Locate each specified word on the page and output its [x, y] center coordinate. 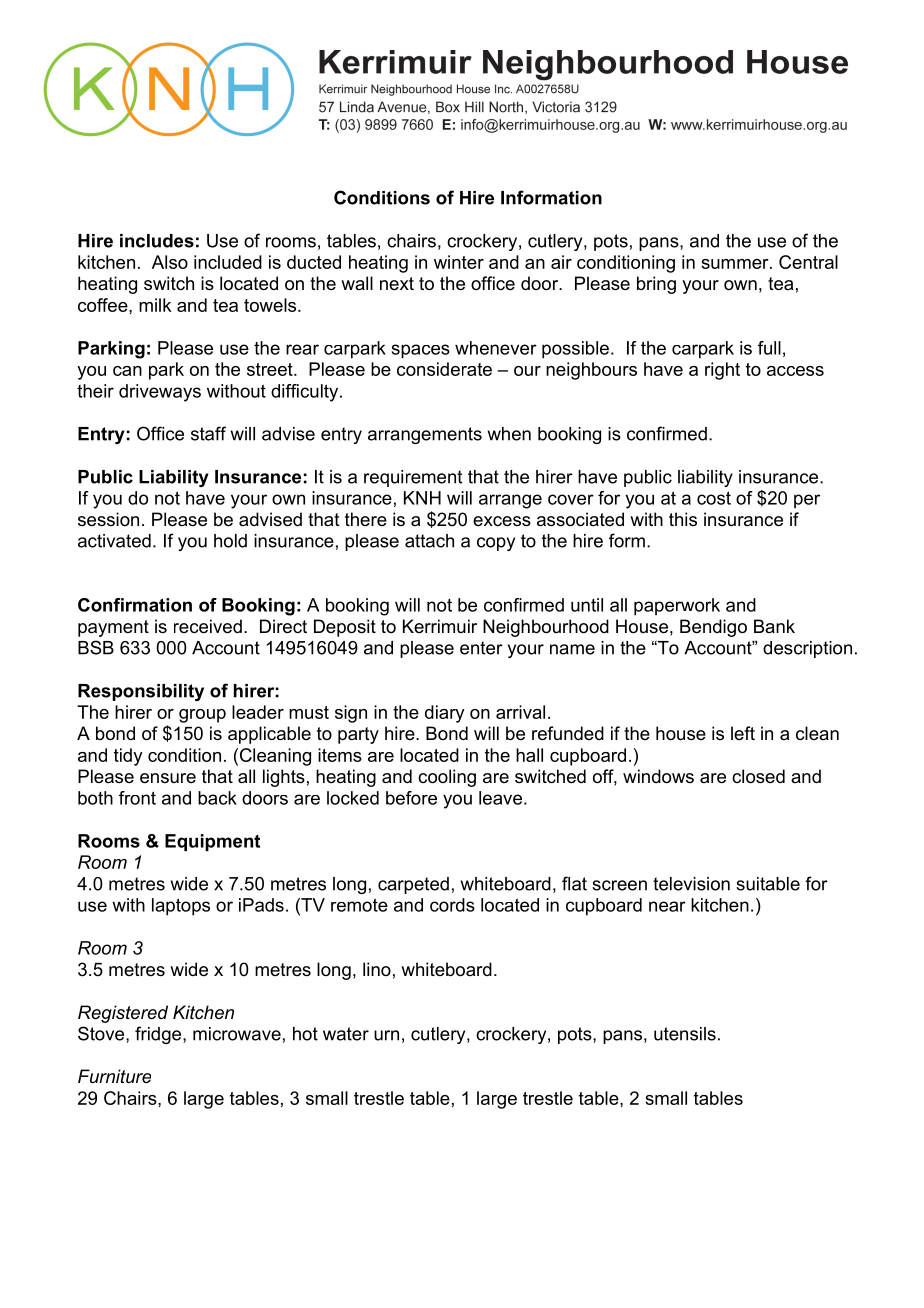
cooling [447, 778]
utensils [685, 1034]
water [346, 1034]
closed [758, 776]
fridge [159, 1035]
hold [230, 541]
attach [429, 541]
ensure [168, 778]
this [683, 519]
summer [736, 264]
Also [170, 262]
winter [459, 262]
